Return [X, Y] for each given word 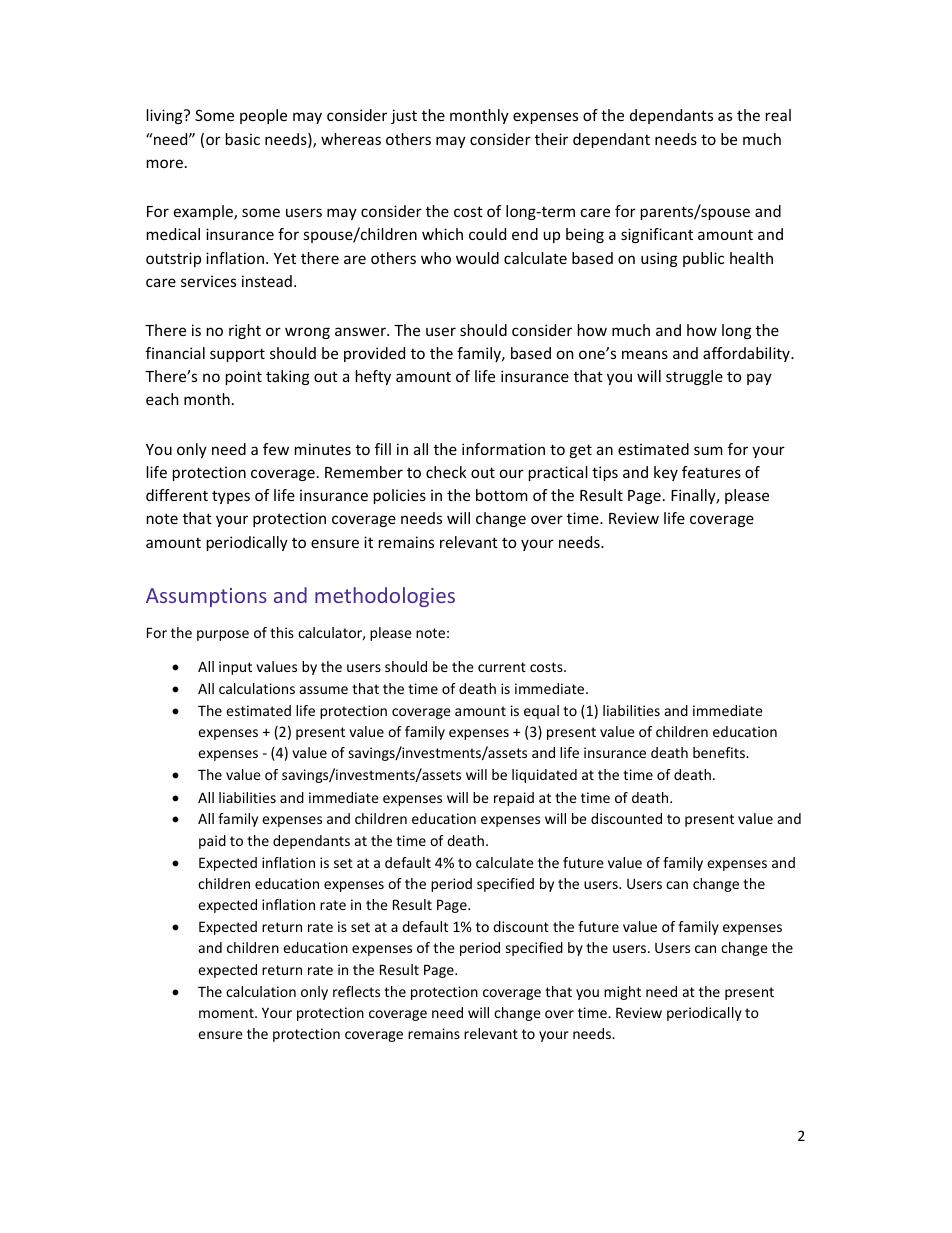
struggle [694, 377]
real [778, 115]
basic [243, 139]
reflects [356, 991]
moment [227, 1013]
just [404, 116]
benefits [720, 752]
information [503, 449]
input [235, 668]
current [502, 667]
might [622, 993]
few [276, 449]
